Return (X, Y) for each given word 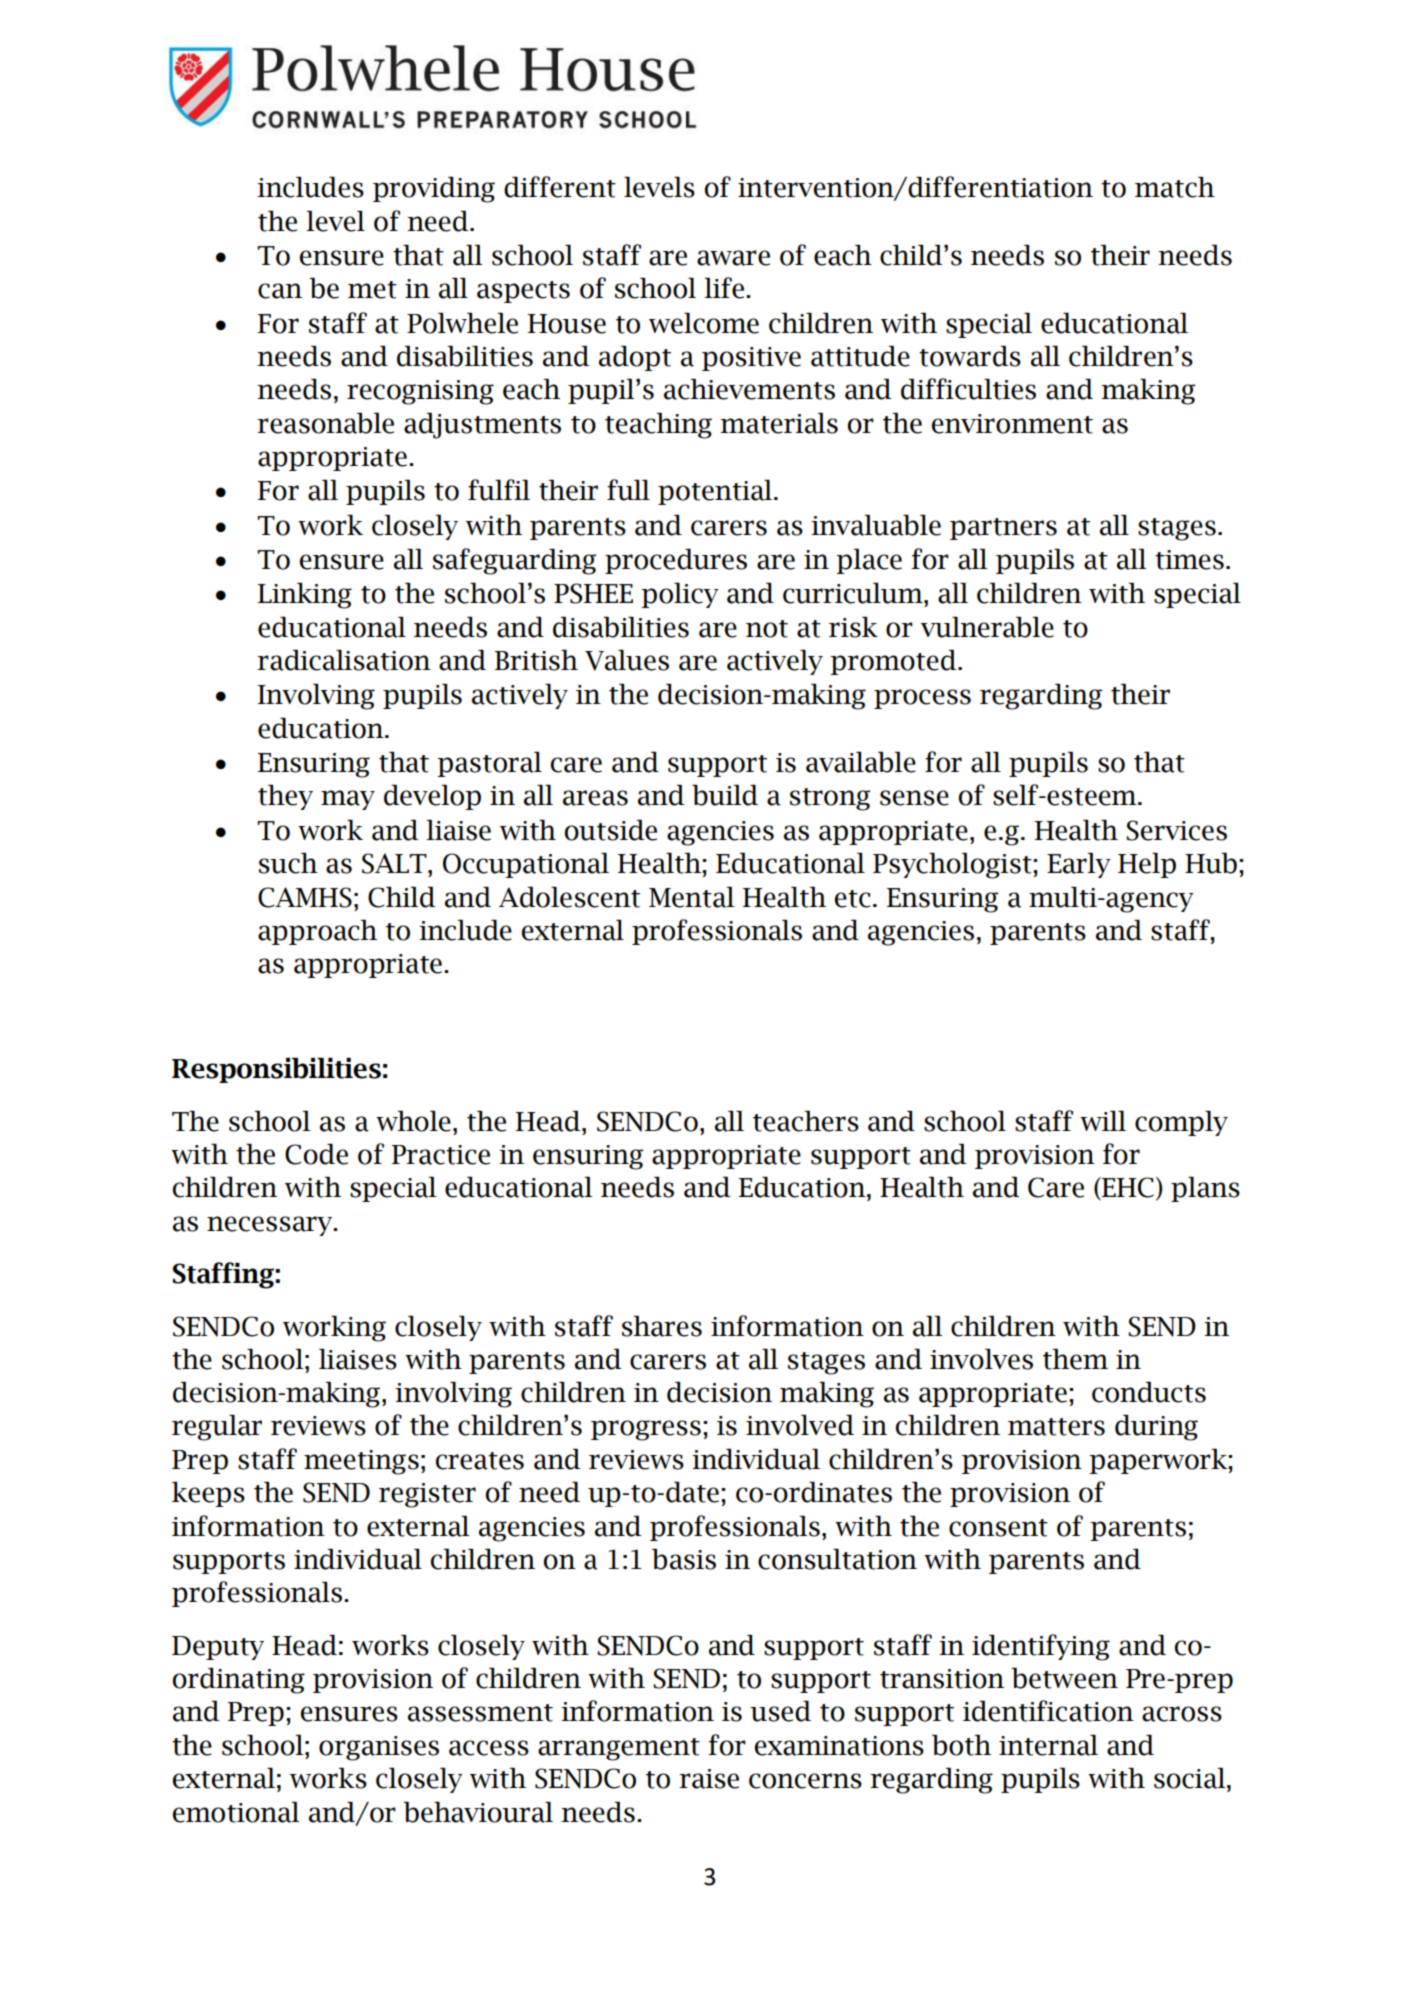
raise (709, 1779)
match (1175, 187)
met (372, 290)
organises (379, 1748)
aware (733, 258)
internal (1048, 1745)
